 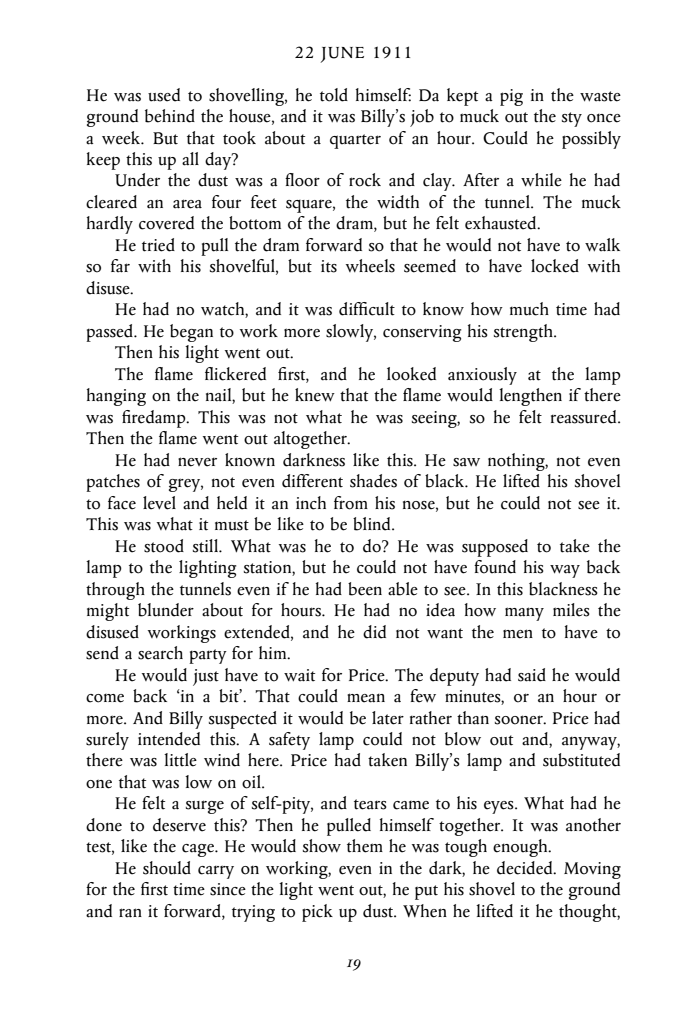 I want to click on level, so click(x=159, y=503).
